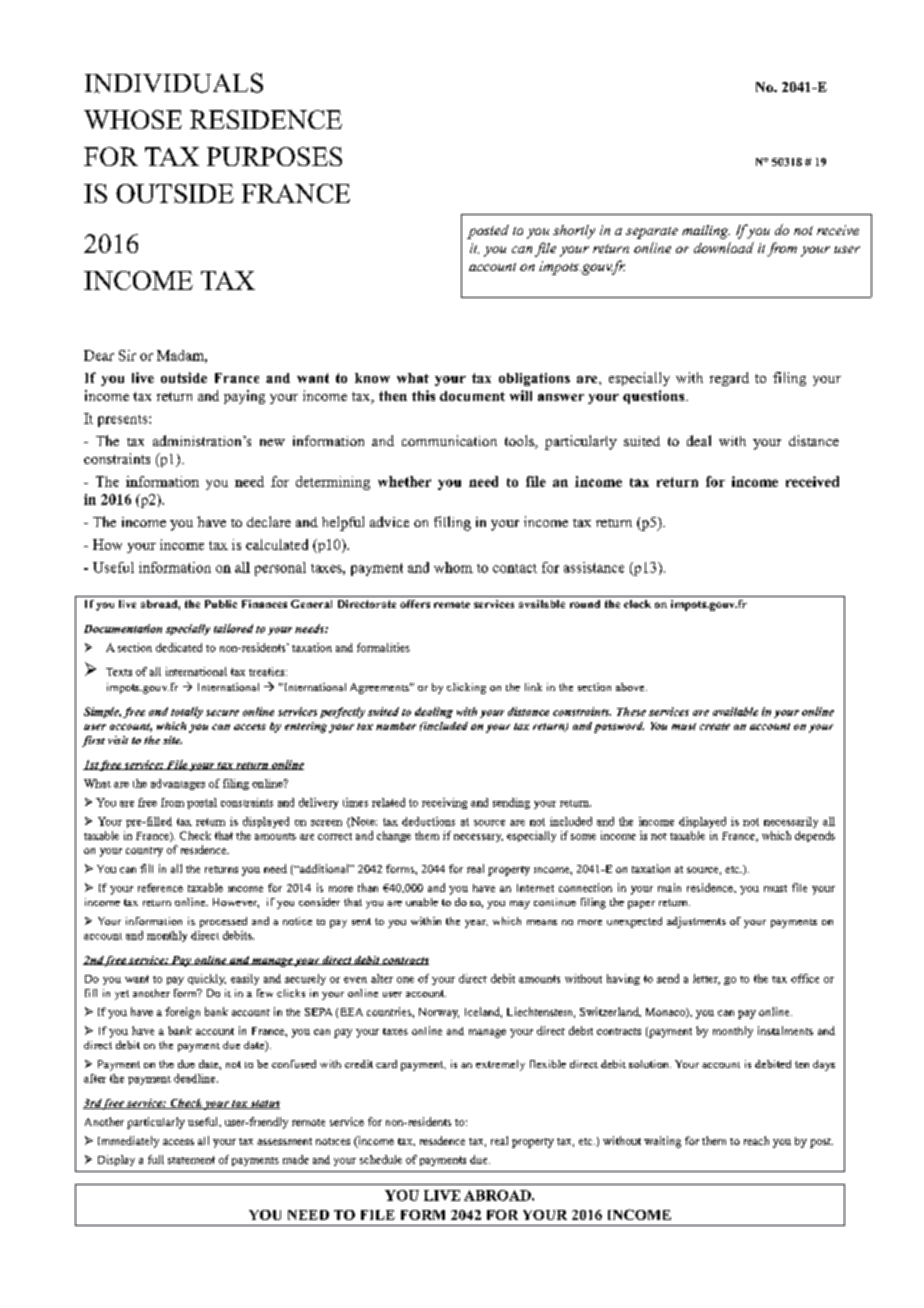  What do you see at coordinates (191, 1160) in the image?
I see `statement` at bounding box center [191, 1160].
